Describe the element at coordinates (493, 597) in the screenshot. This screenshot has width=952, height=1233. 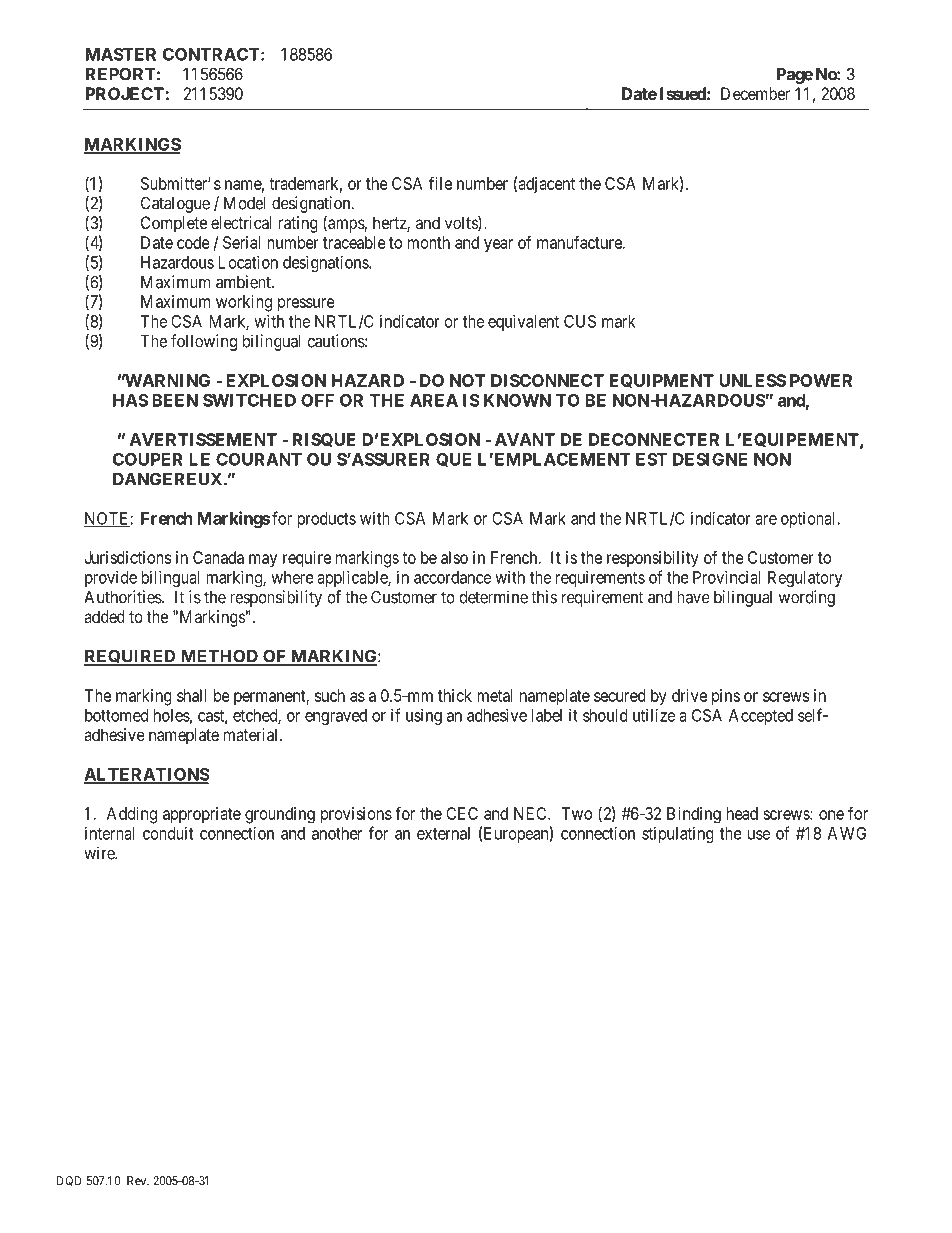
I see `determine` at that location.
